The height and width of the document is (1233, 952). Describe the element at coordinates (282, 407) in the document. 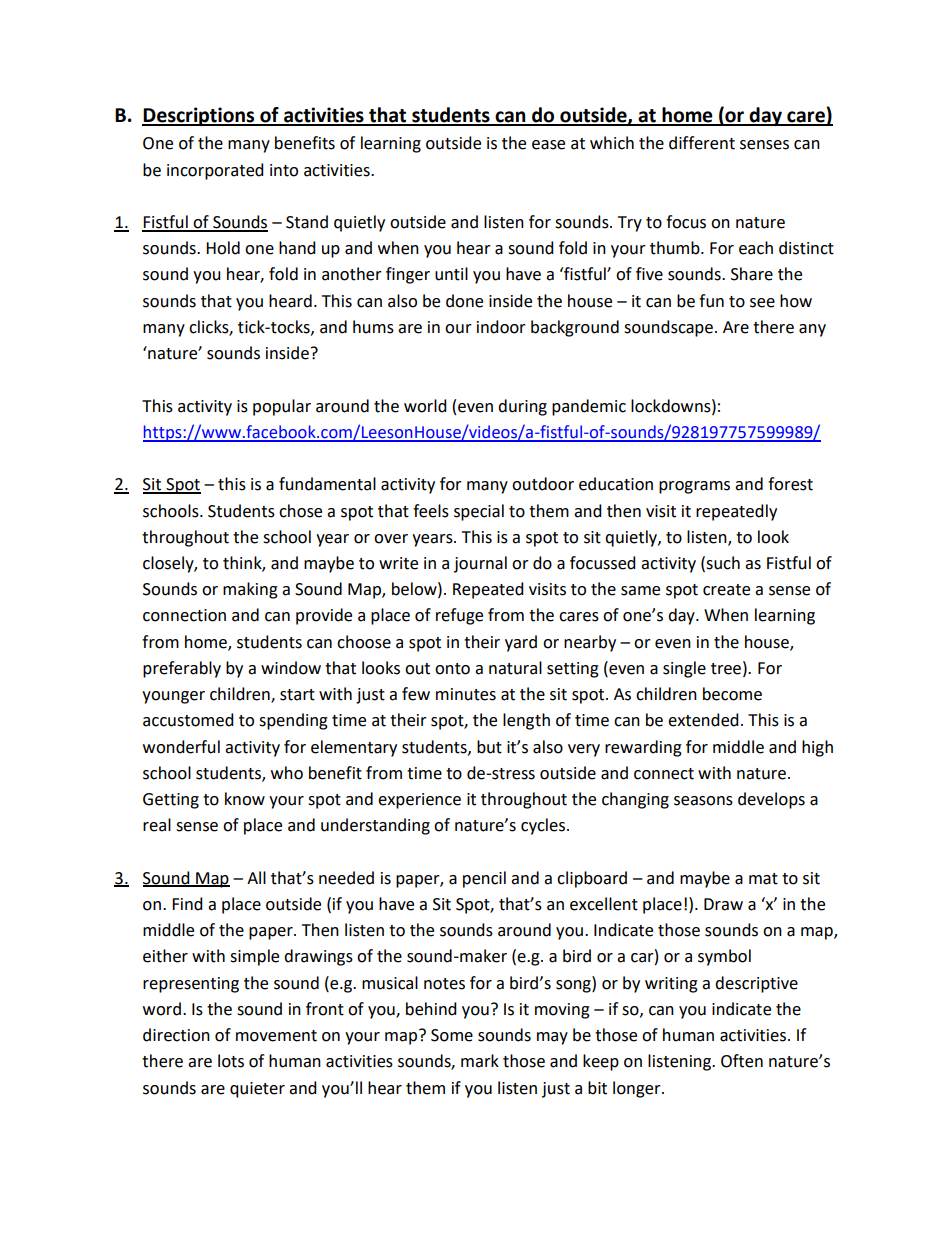

I see `popular` at that location.
